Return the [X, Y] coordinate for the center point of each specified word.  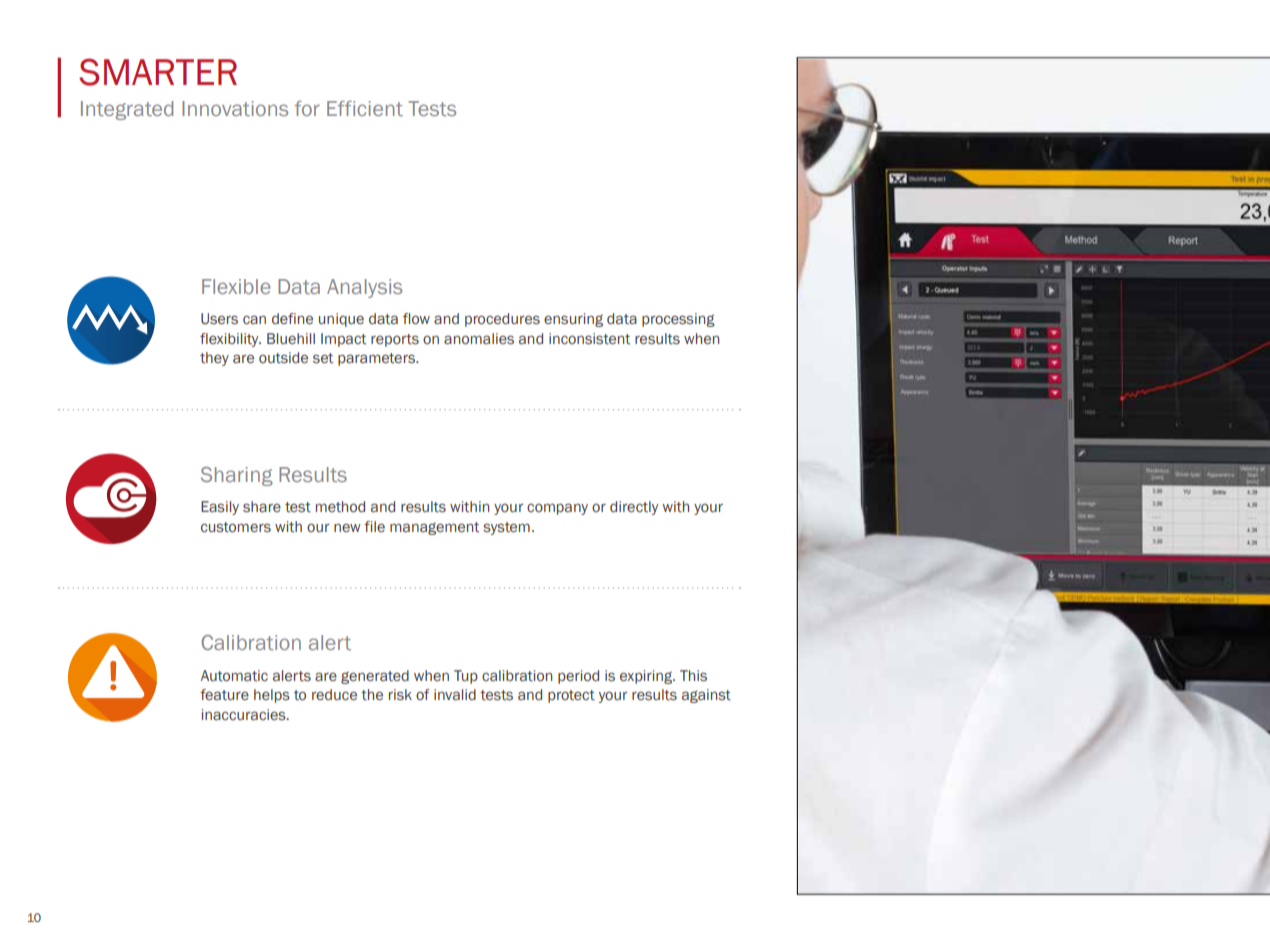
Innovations [235, 108]
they [214, 359]
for [307, 108]
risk [400, 695]
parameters [377, 359]
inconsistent [589, 339]
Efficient [365, 108]
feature [224, 695]
